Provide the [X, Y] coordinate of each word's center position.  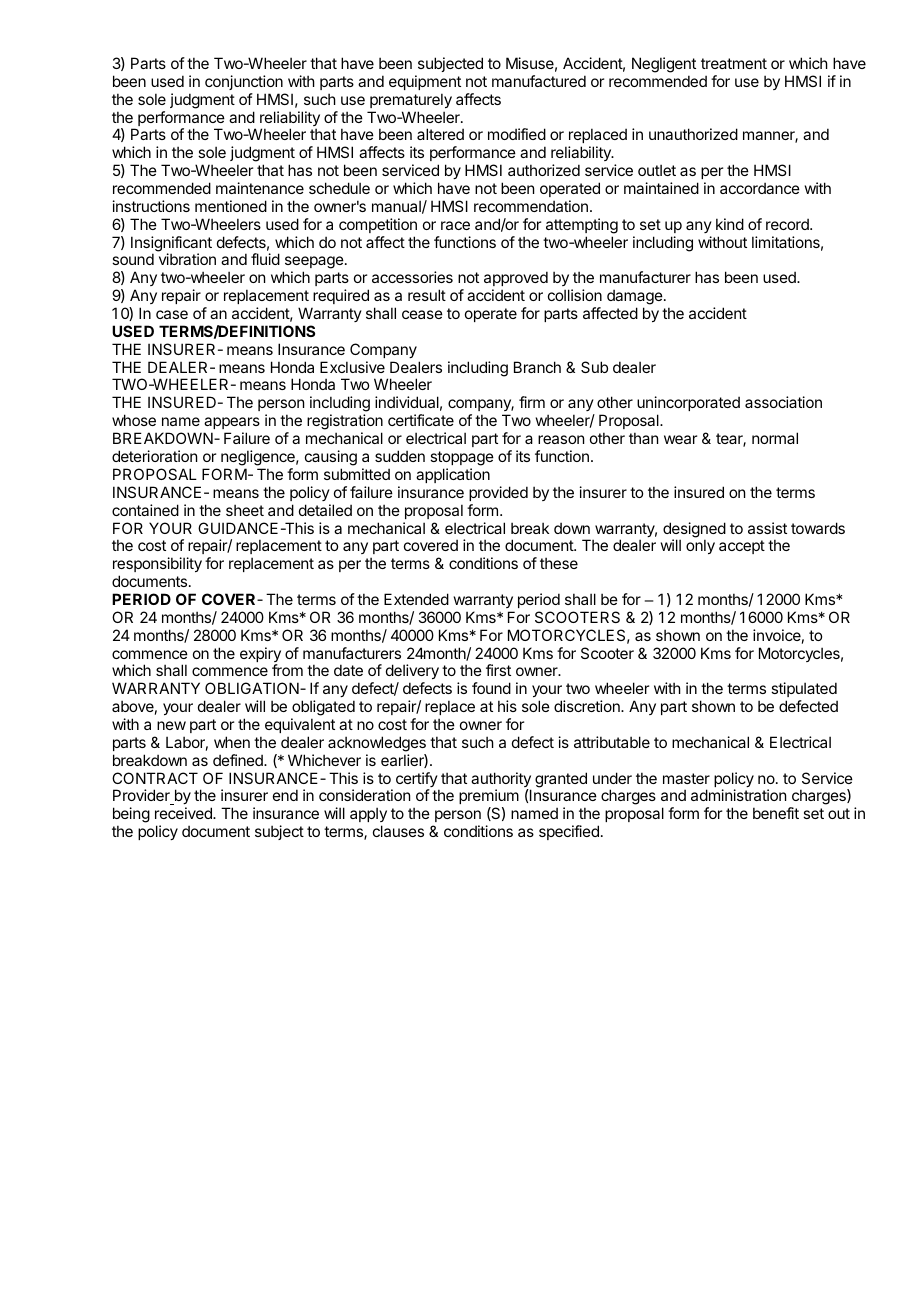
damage [635, 298]
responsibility [157, 566]
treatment [734, 63]
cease [422, 314]
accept [742, 547]
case [172, 314]
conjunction [244, 82]
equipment [425, 82]
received [184, 813]
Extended [416, 599]
